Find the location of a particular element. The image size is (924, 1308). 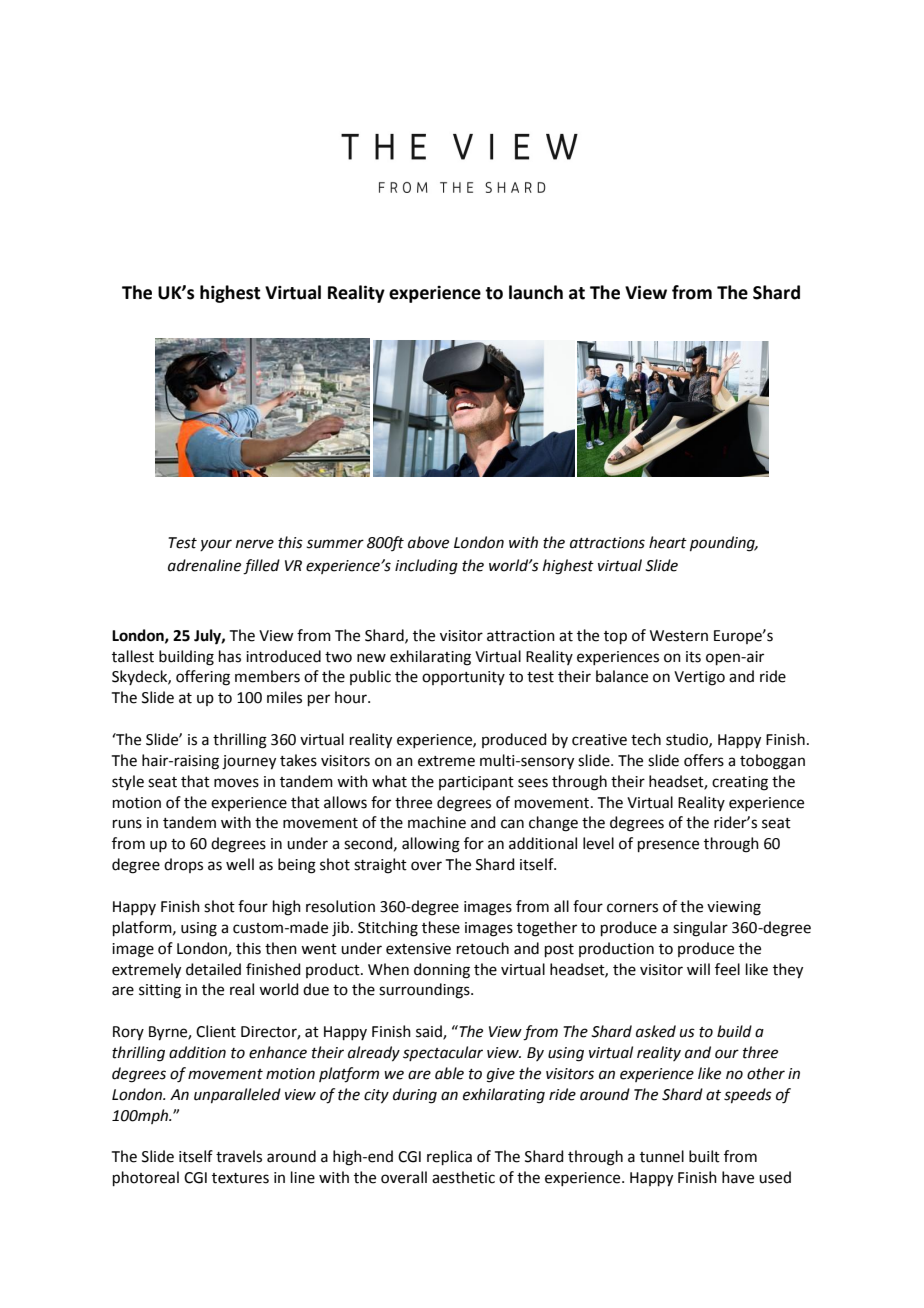

travels is located at coordinates (239, 1156).
